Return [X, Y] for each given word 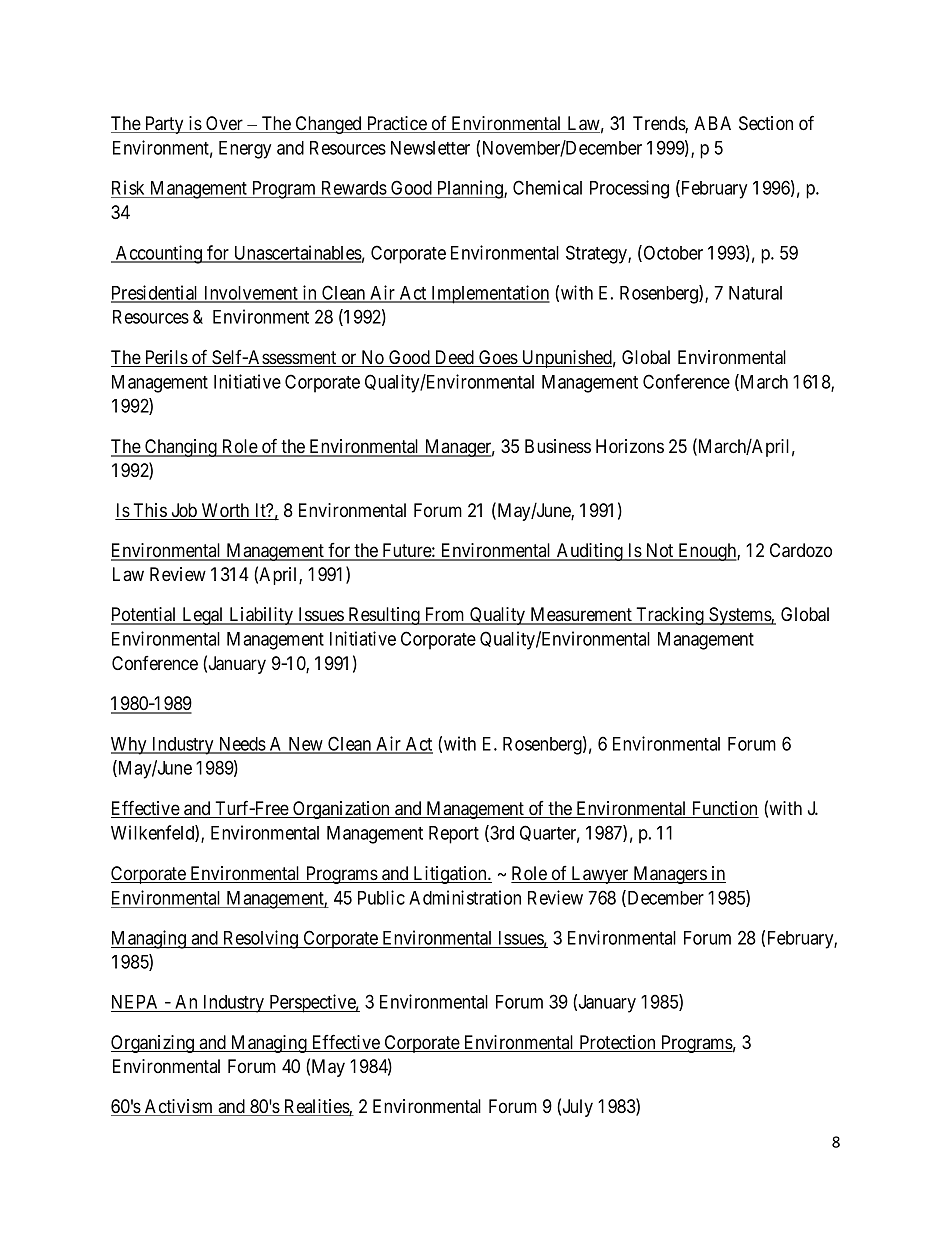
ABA [712, 123]
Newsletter [430, 148]
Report [454, 835]
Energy [245, 150]
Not [659, 551]
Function [724, 809]
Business [558, 446]
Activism [179, 1107]
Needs [241, 745]
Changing [181, 448]
